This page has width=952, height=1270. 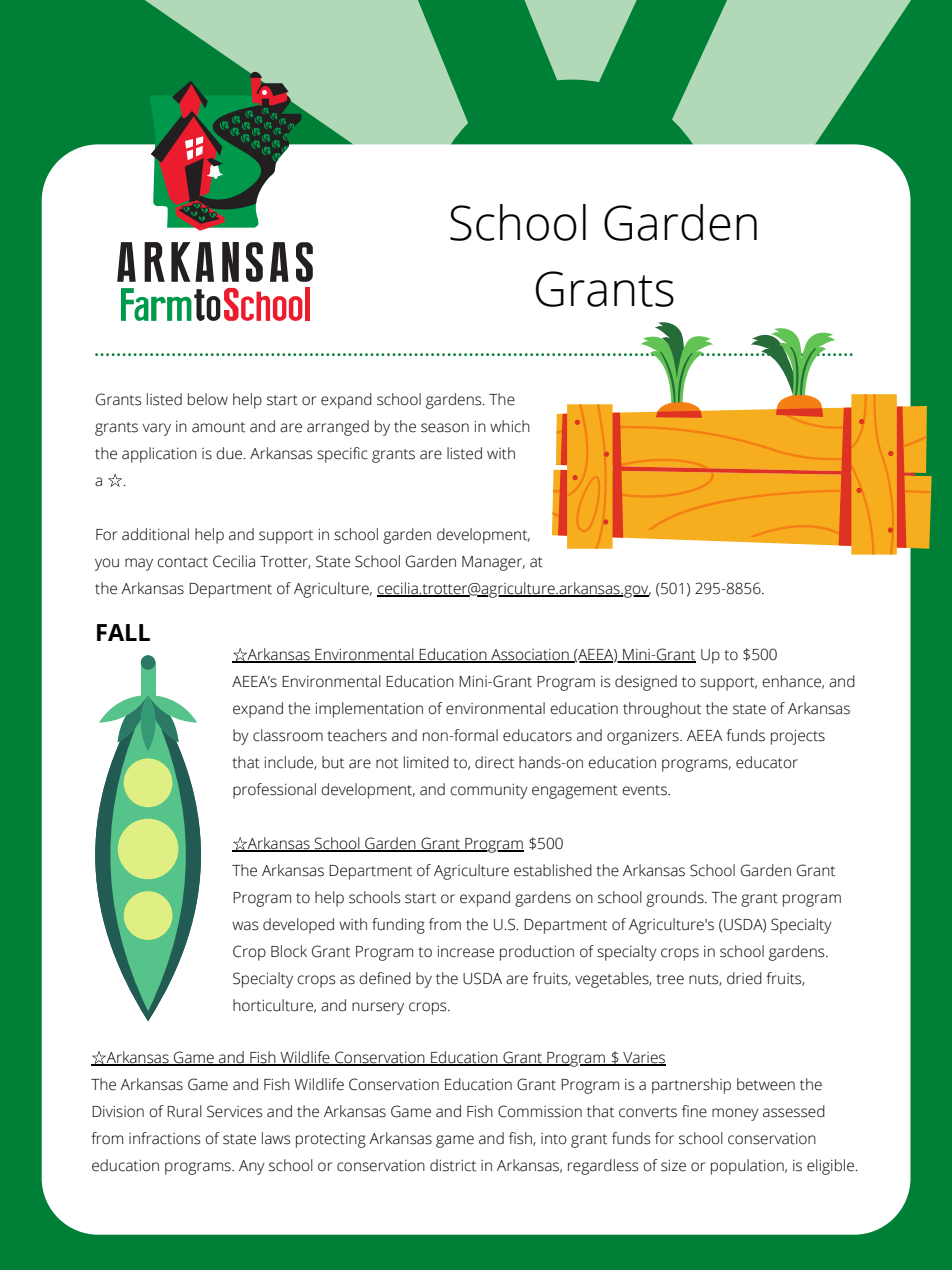 I want to click on community, so click(x=489, y=791).
